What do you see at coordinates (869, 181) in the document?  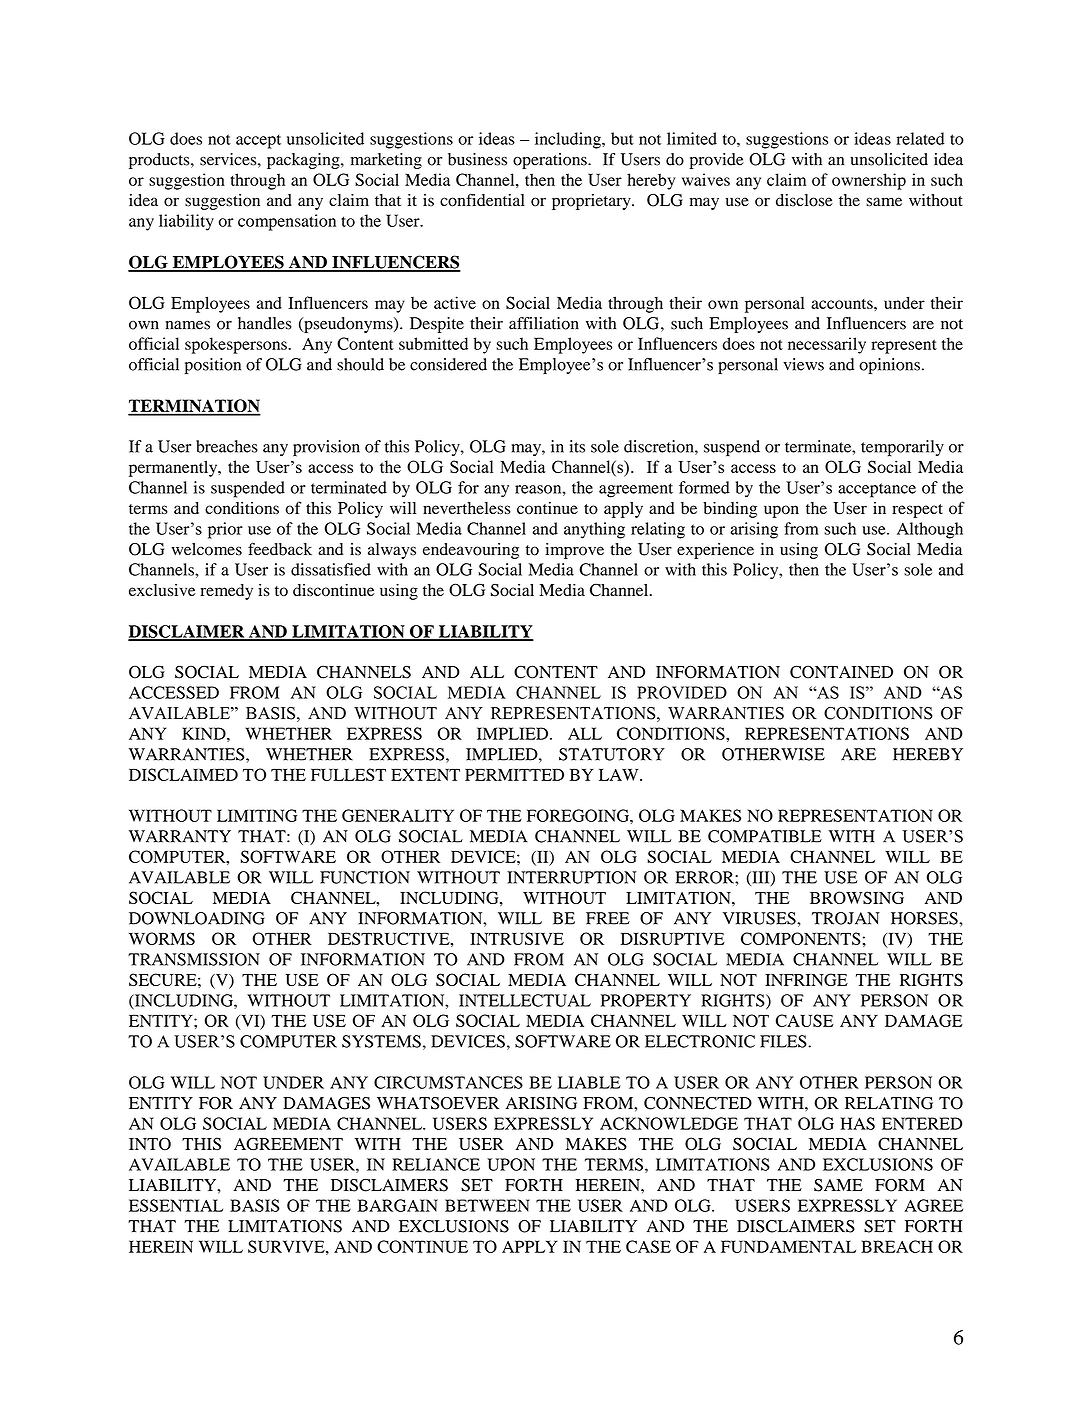 I see `ownership` at bounding box center [869, 181].
